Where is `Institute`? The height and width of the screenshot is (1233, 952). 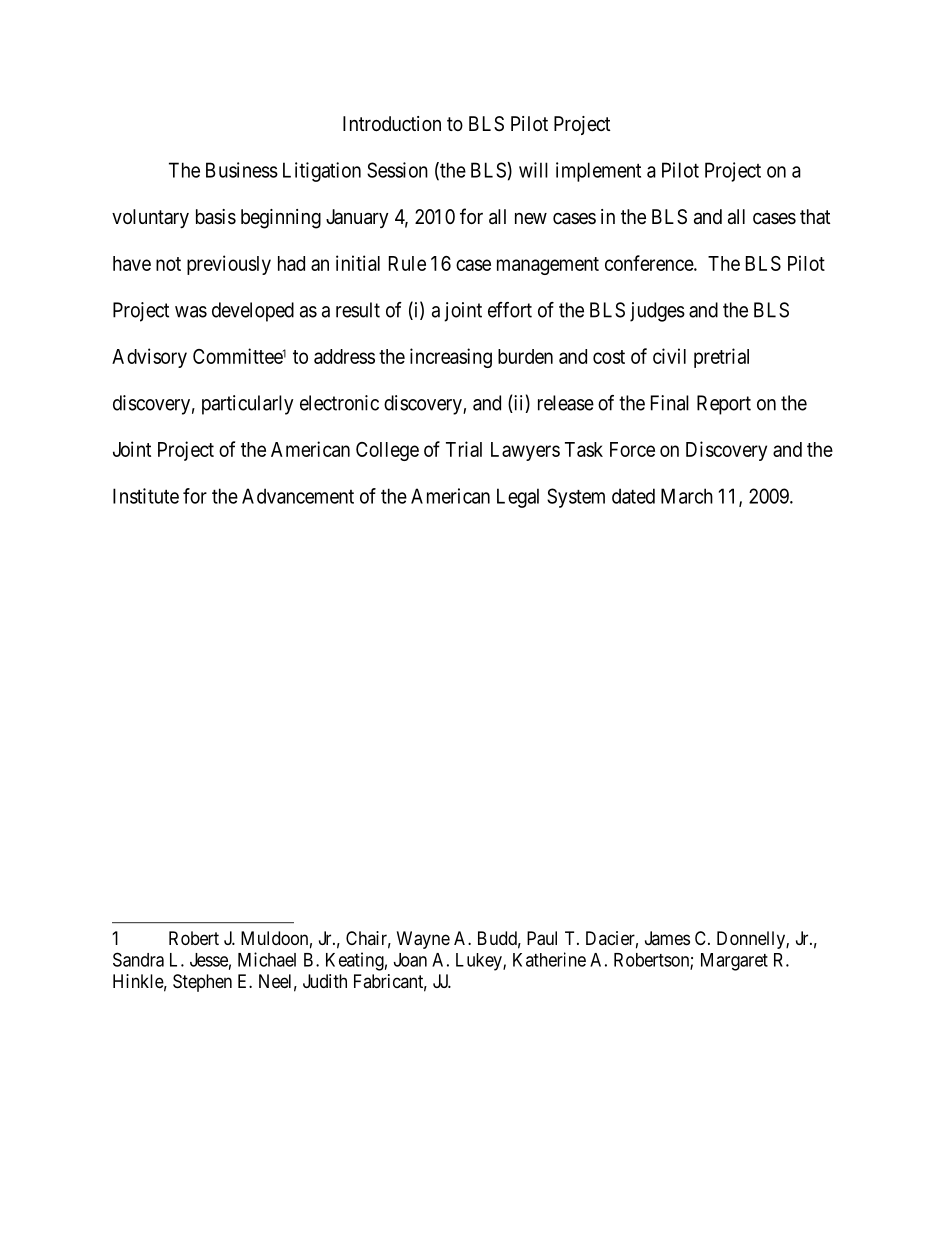 Institute is located at coordinates (146, 496).
